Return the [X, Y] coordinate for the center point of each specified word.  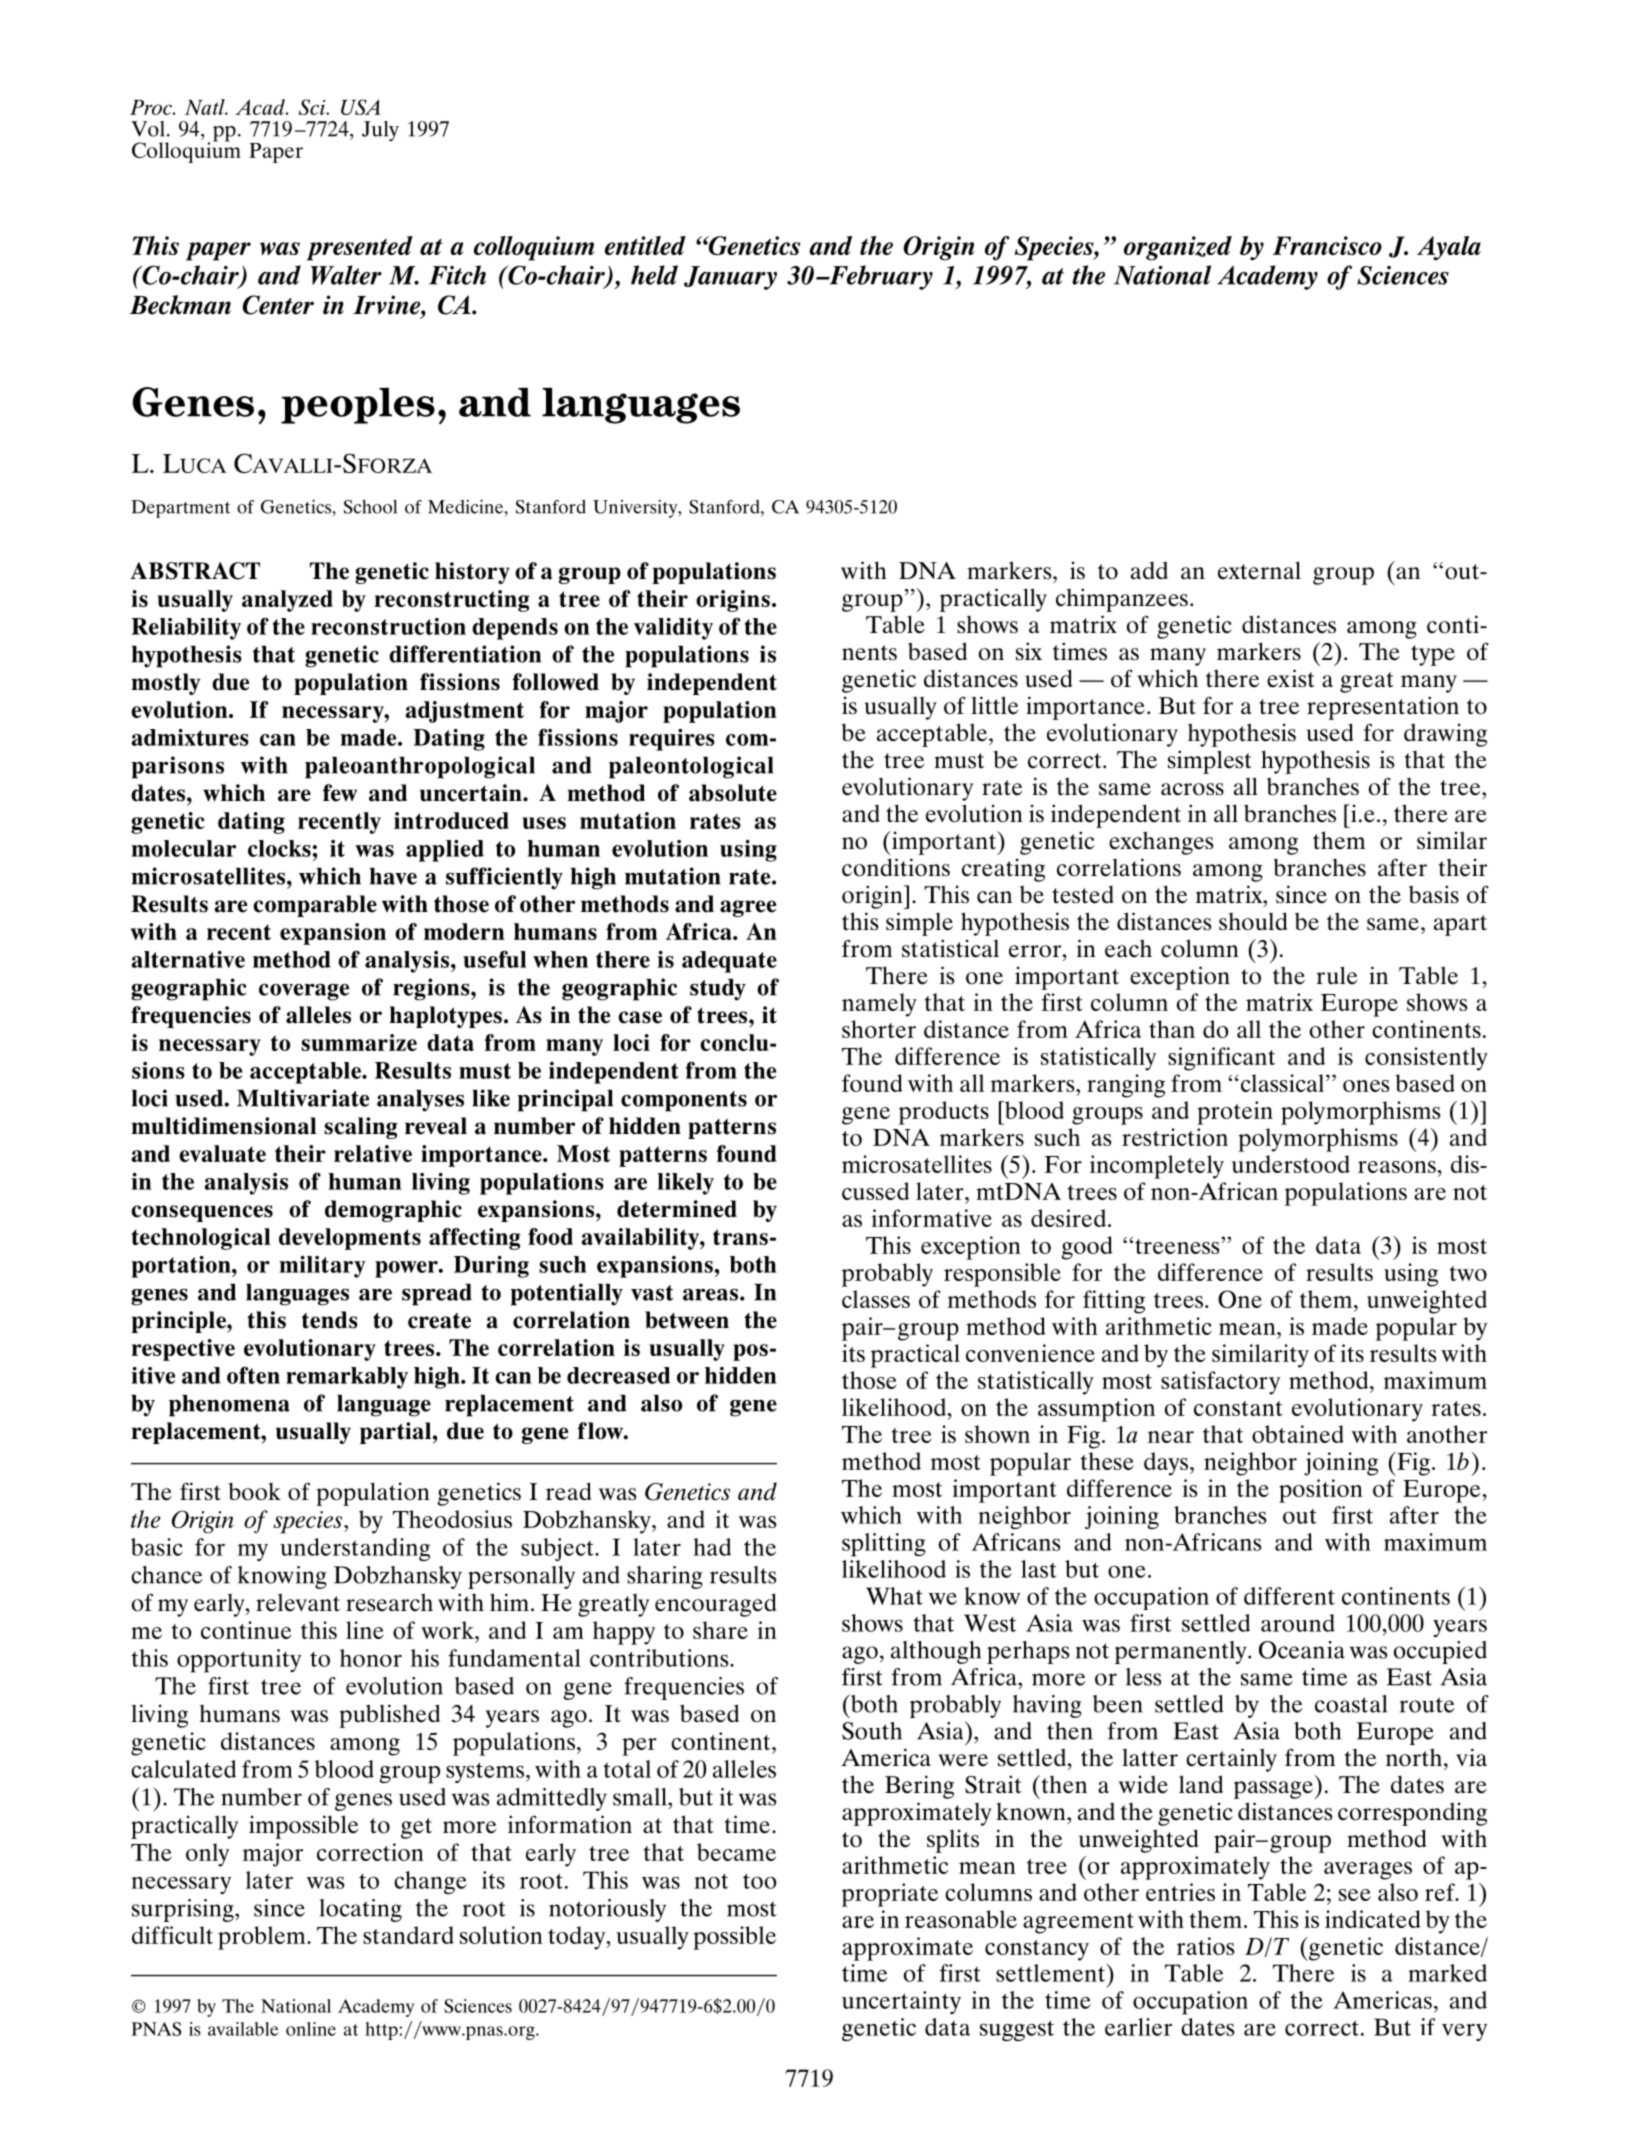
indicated [1373, 1919]
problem [263, 1938]
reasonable [961, 1919]
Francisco [1327, 245]
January [730, 278]
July [380, 131]
